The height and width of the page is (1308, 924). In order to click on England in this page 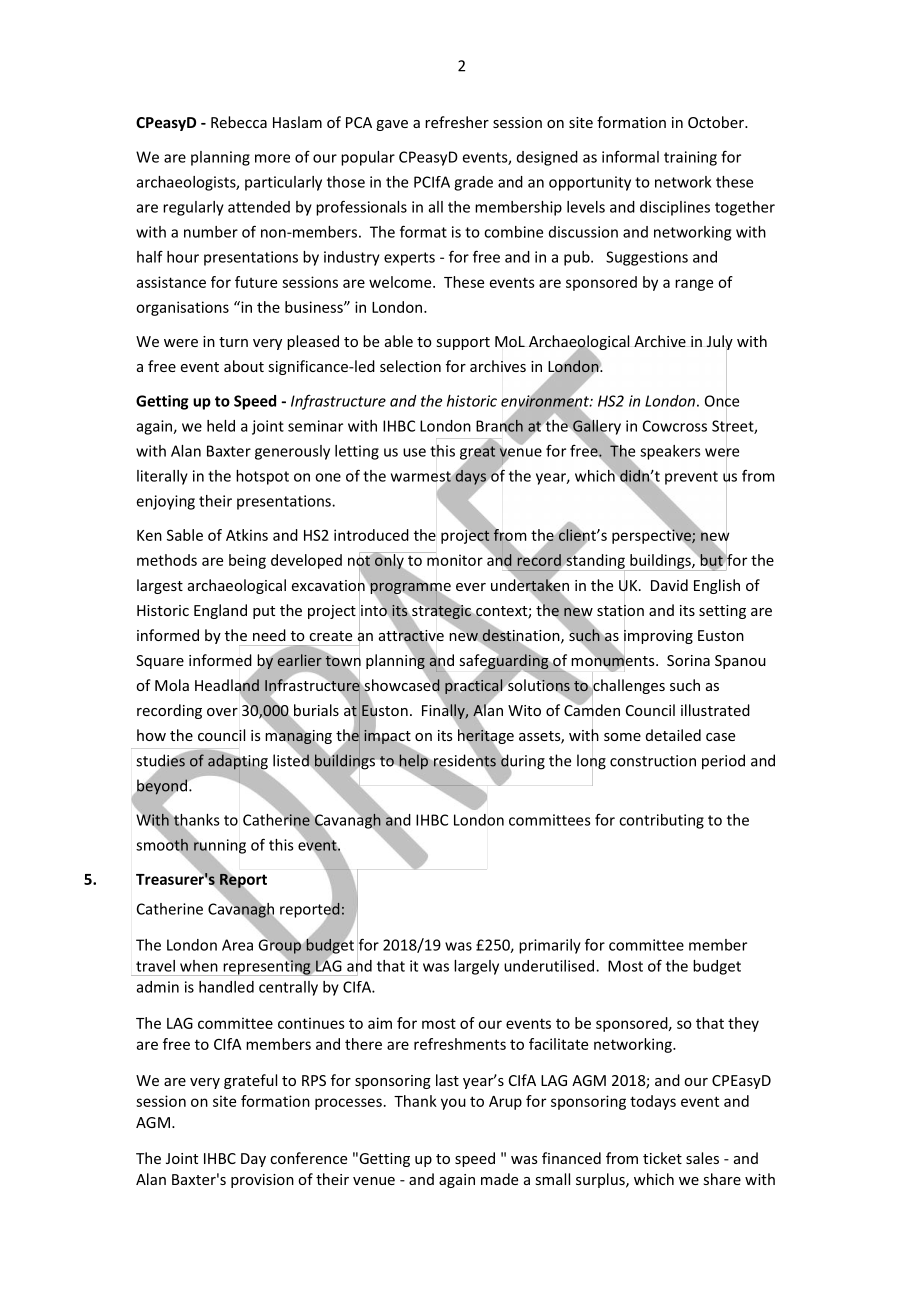, I will do `click(220, 611)`.
